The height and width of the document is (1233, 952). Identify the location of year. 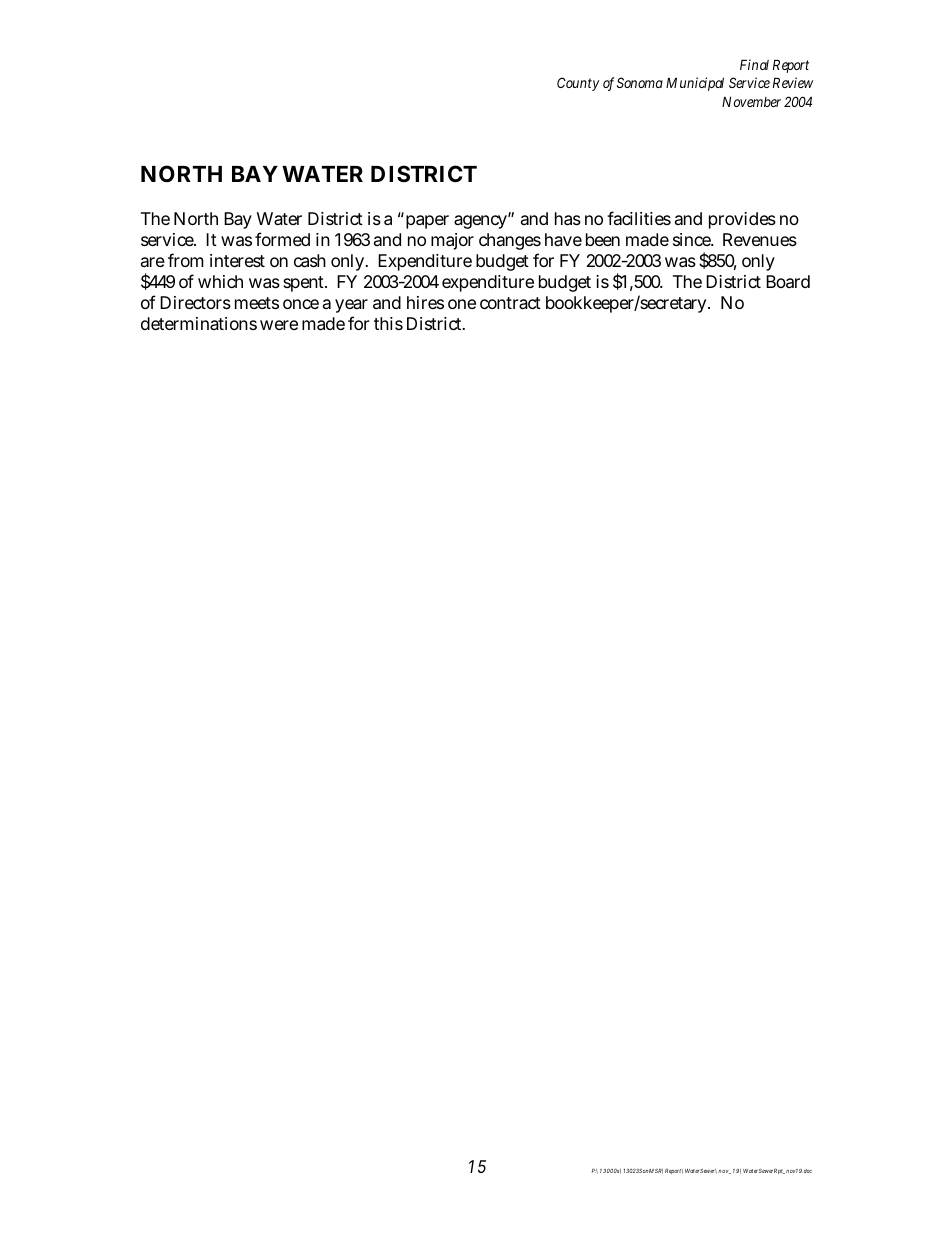
(351, 306).
